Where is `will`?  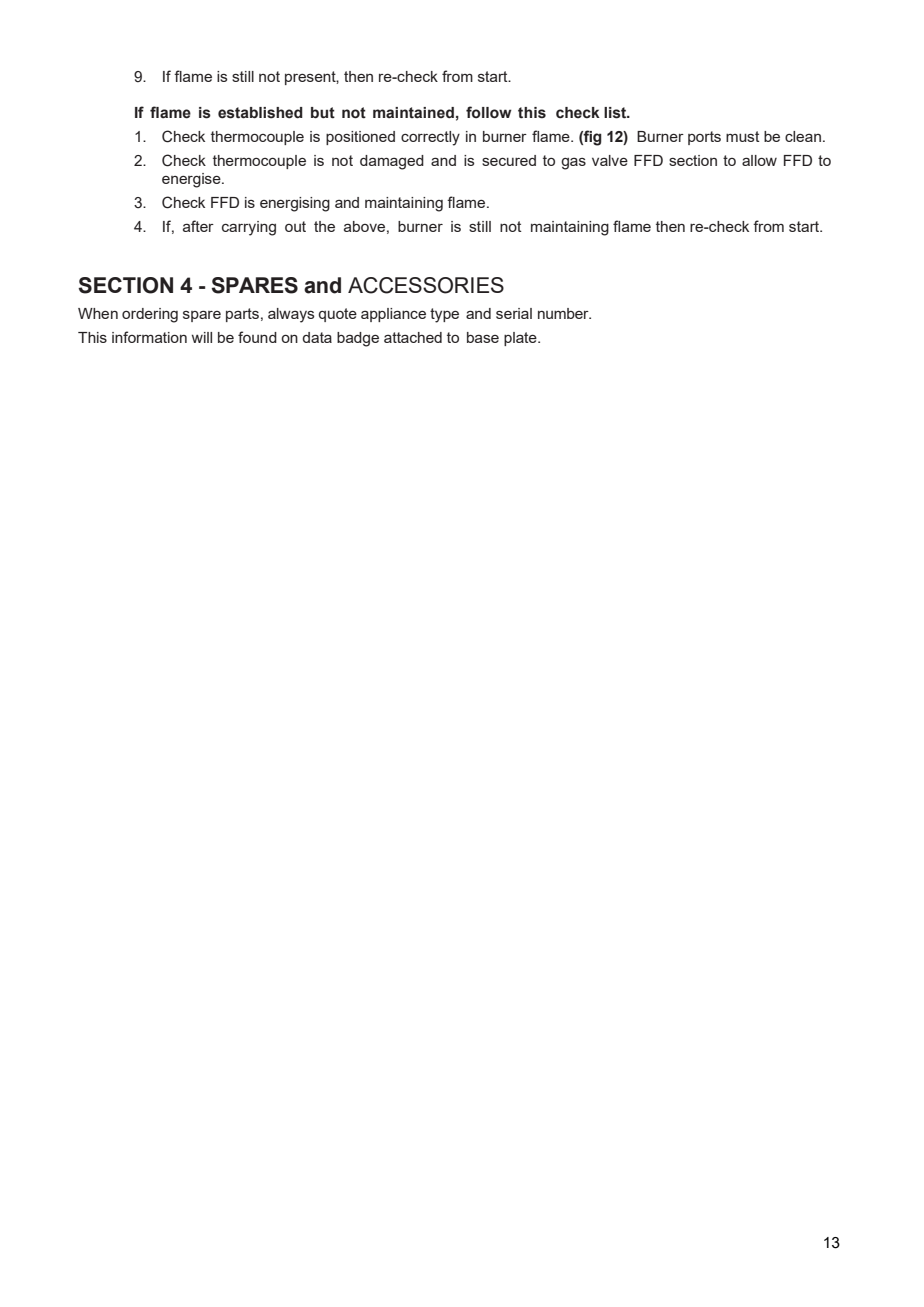 will is located at coordinates (202, 337).
